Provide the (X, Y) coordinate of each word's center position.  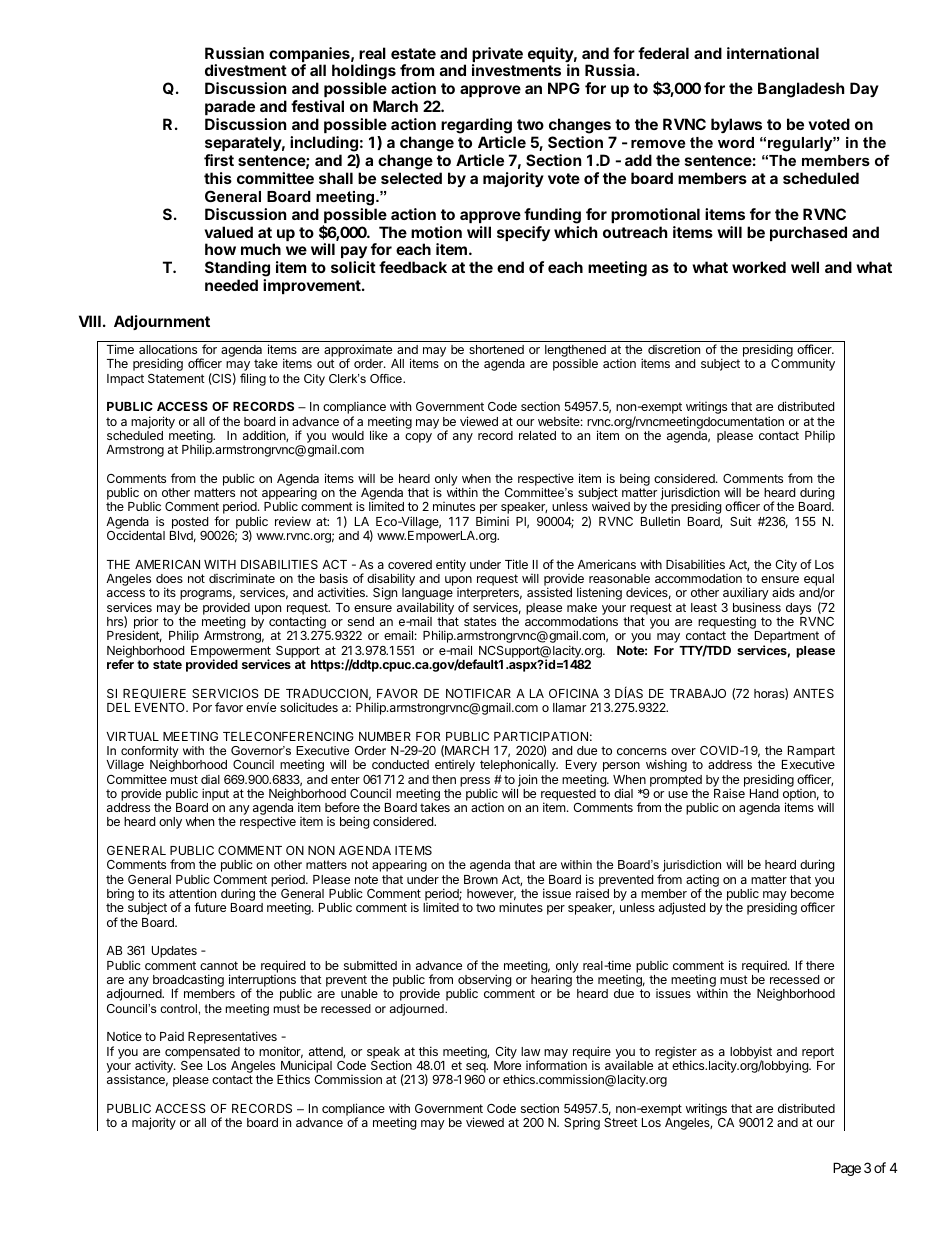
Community (803, 364)
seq (476, 1069)
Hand (764, 793)
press (475, 782)
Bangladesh (801, 90)
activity (155, 1068)
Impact (125, 380)
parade (230, 107)
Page (847, 1169)
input (215, 794)
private (497, 56)
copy (418, 438)
